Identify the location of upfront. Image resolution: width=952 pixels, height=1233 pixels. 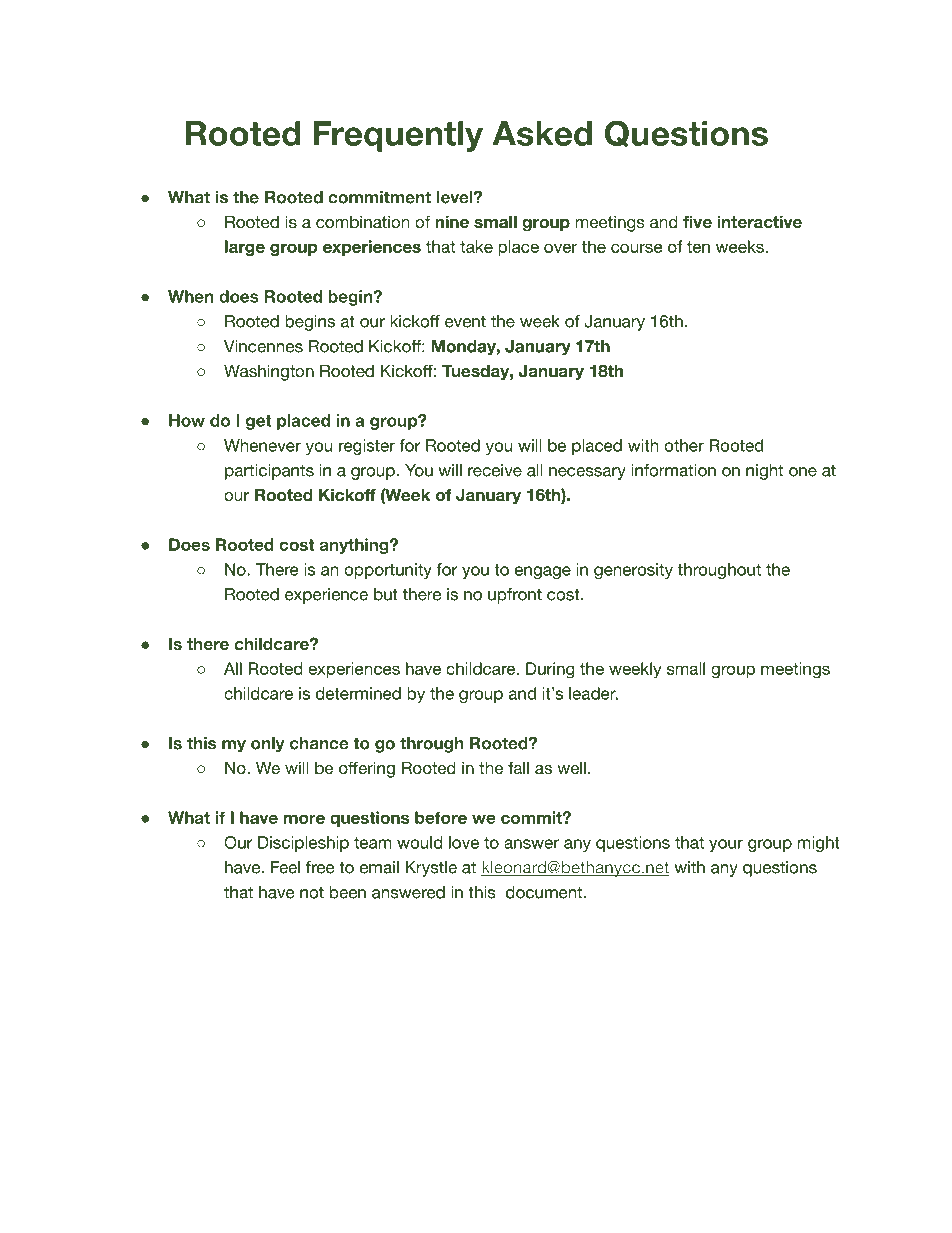
(515, 596).
